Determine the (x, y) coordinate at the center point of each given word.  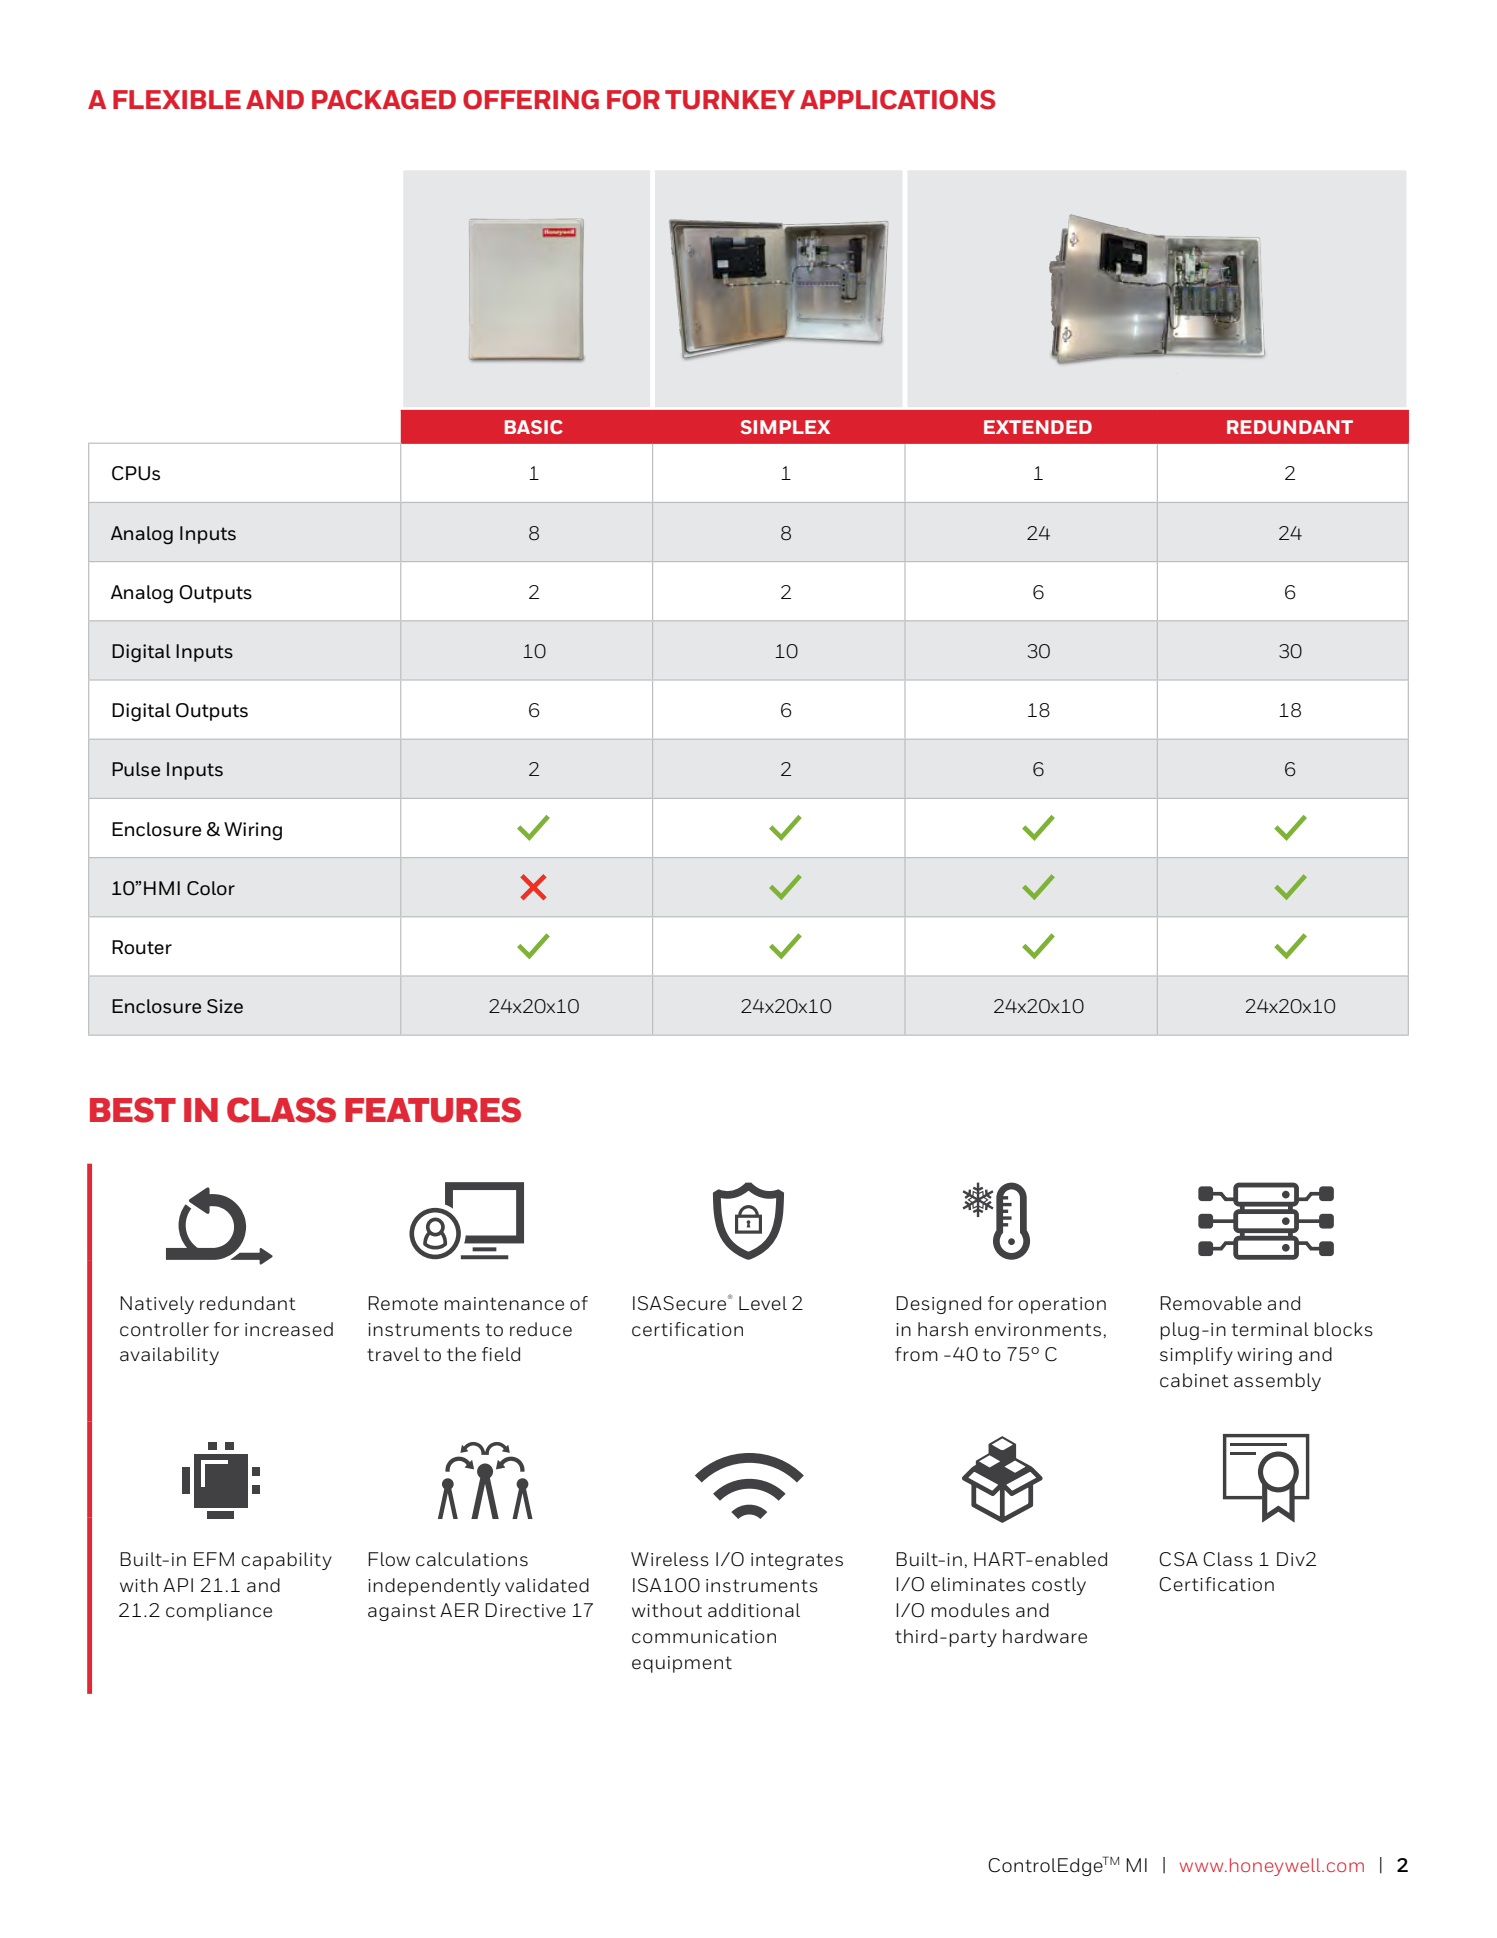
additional (754, 1610)
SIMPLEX (785, 427)
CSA (1178, 1559)
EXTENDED (1038, 427)
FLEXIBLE (177, 99)
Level (763, 1303)
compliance (219, 1612)
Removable (1211, 1303)
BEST (133, 1110)
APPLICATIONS (898, 100)
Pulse (136, 769)
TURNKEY (730, 100)
